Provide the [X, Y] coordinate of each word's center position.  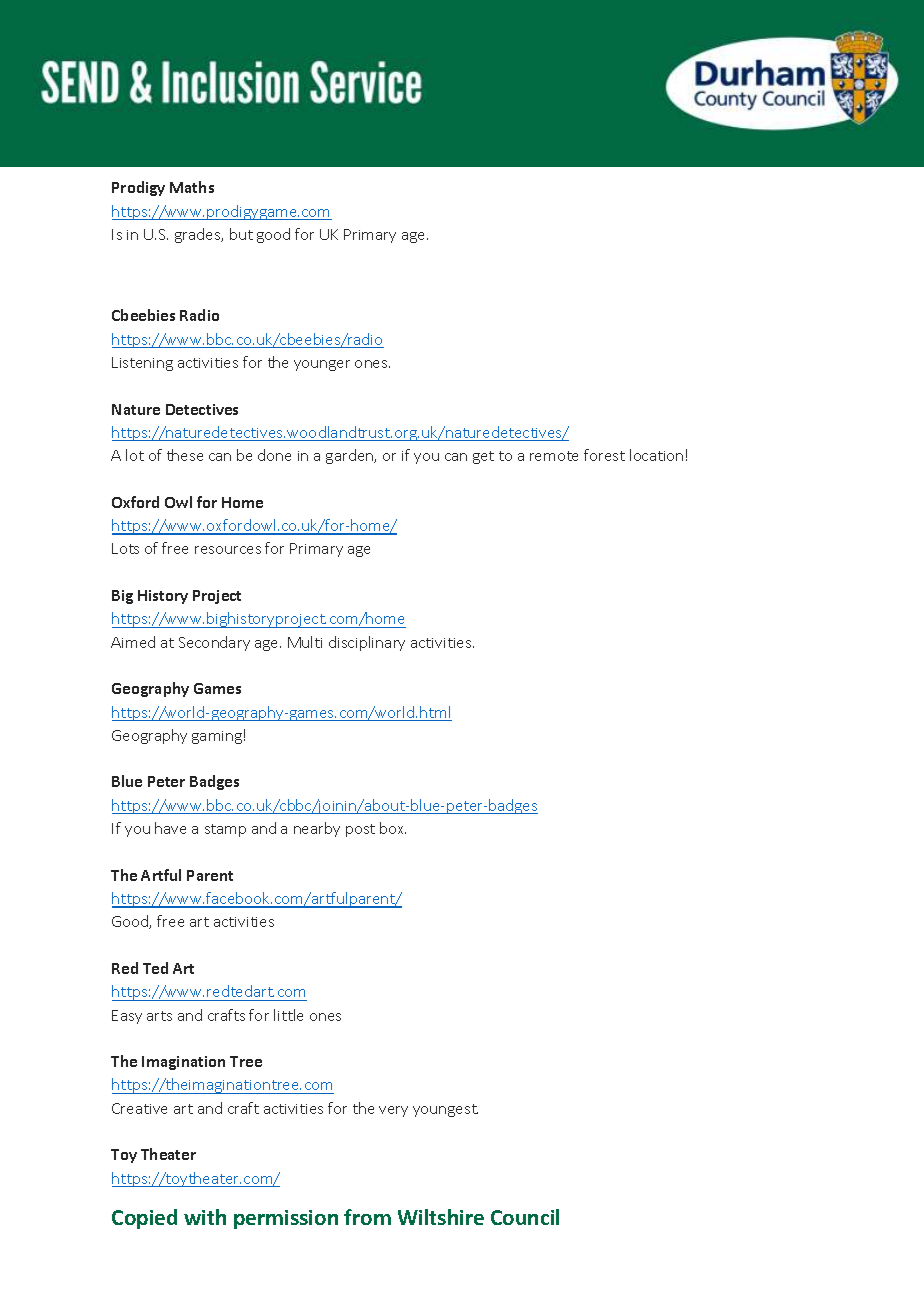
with [205, 1217]
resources [228, 550]
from [367, 1217]
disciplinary [367, 643]
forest [604, 455]
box [393, 828]
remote [554, 456]
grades [199, 235]
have [170, 828]
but [241, 234]
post [360, 830]
